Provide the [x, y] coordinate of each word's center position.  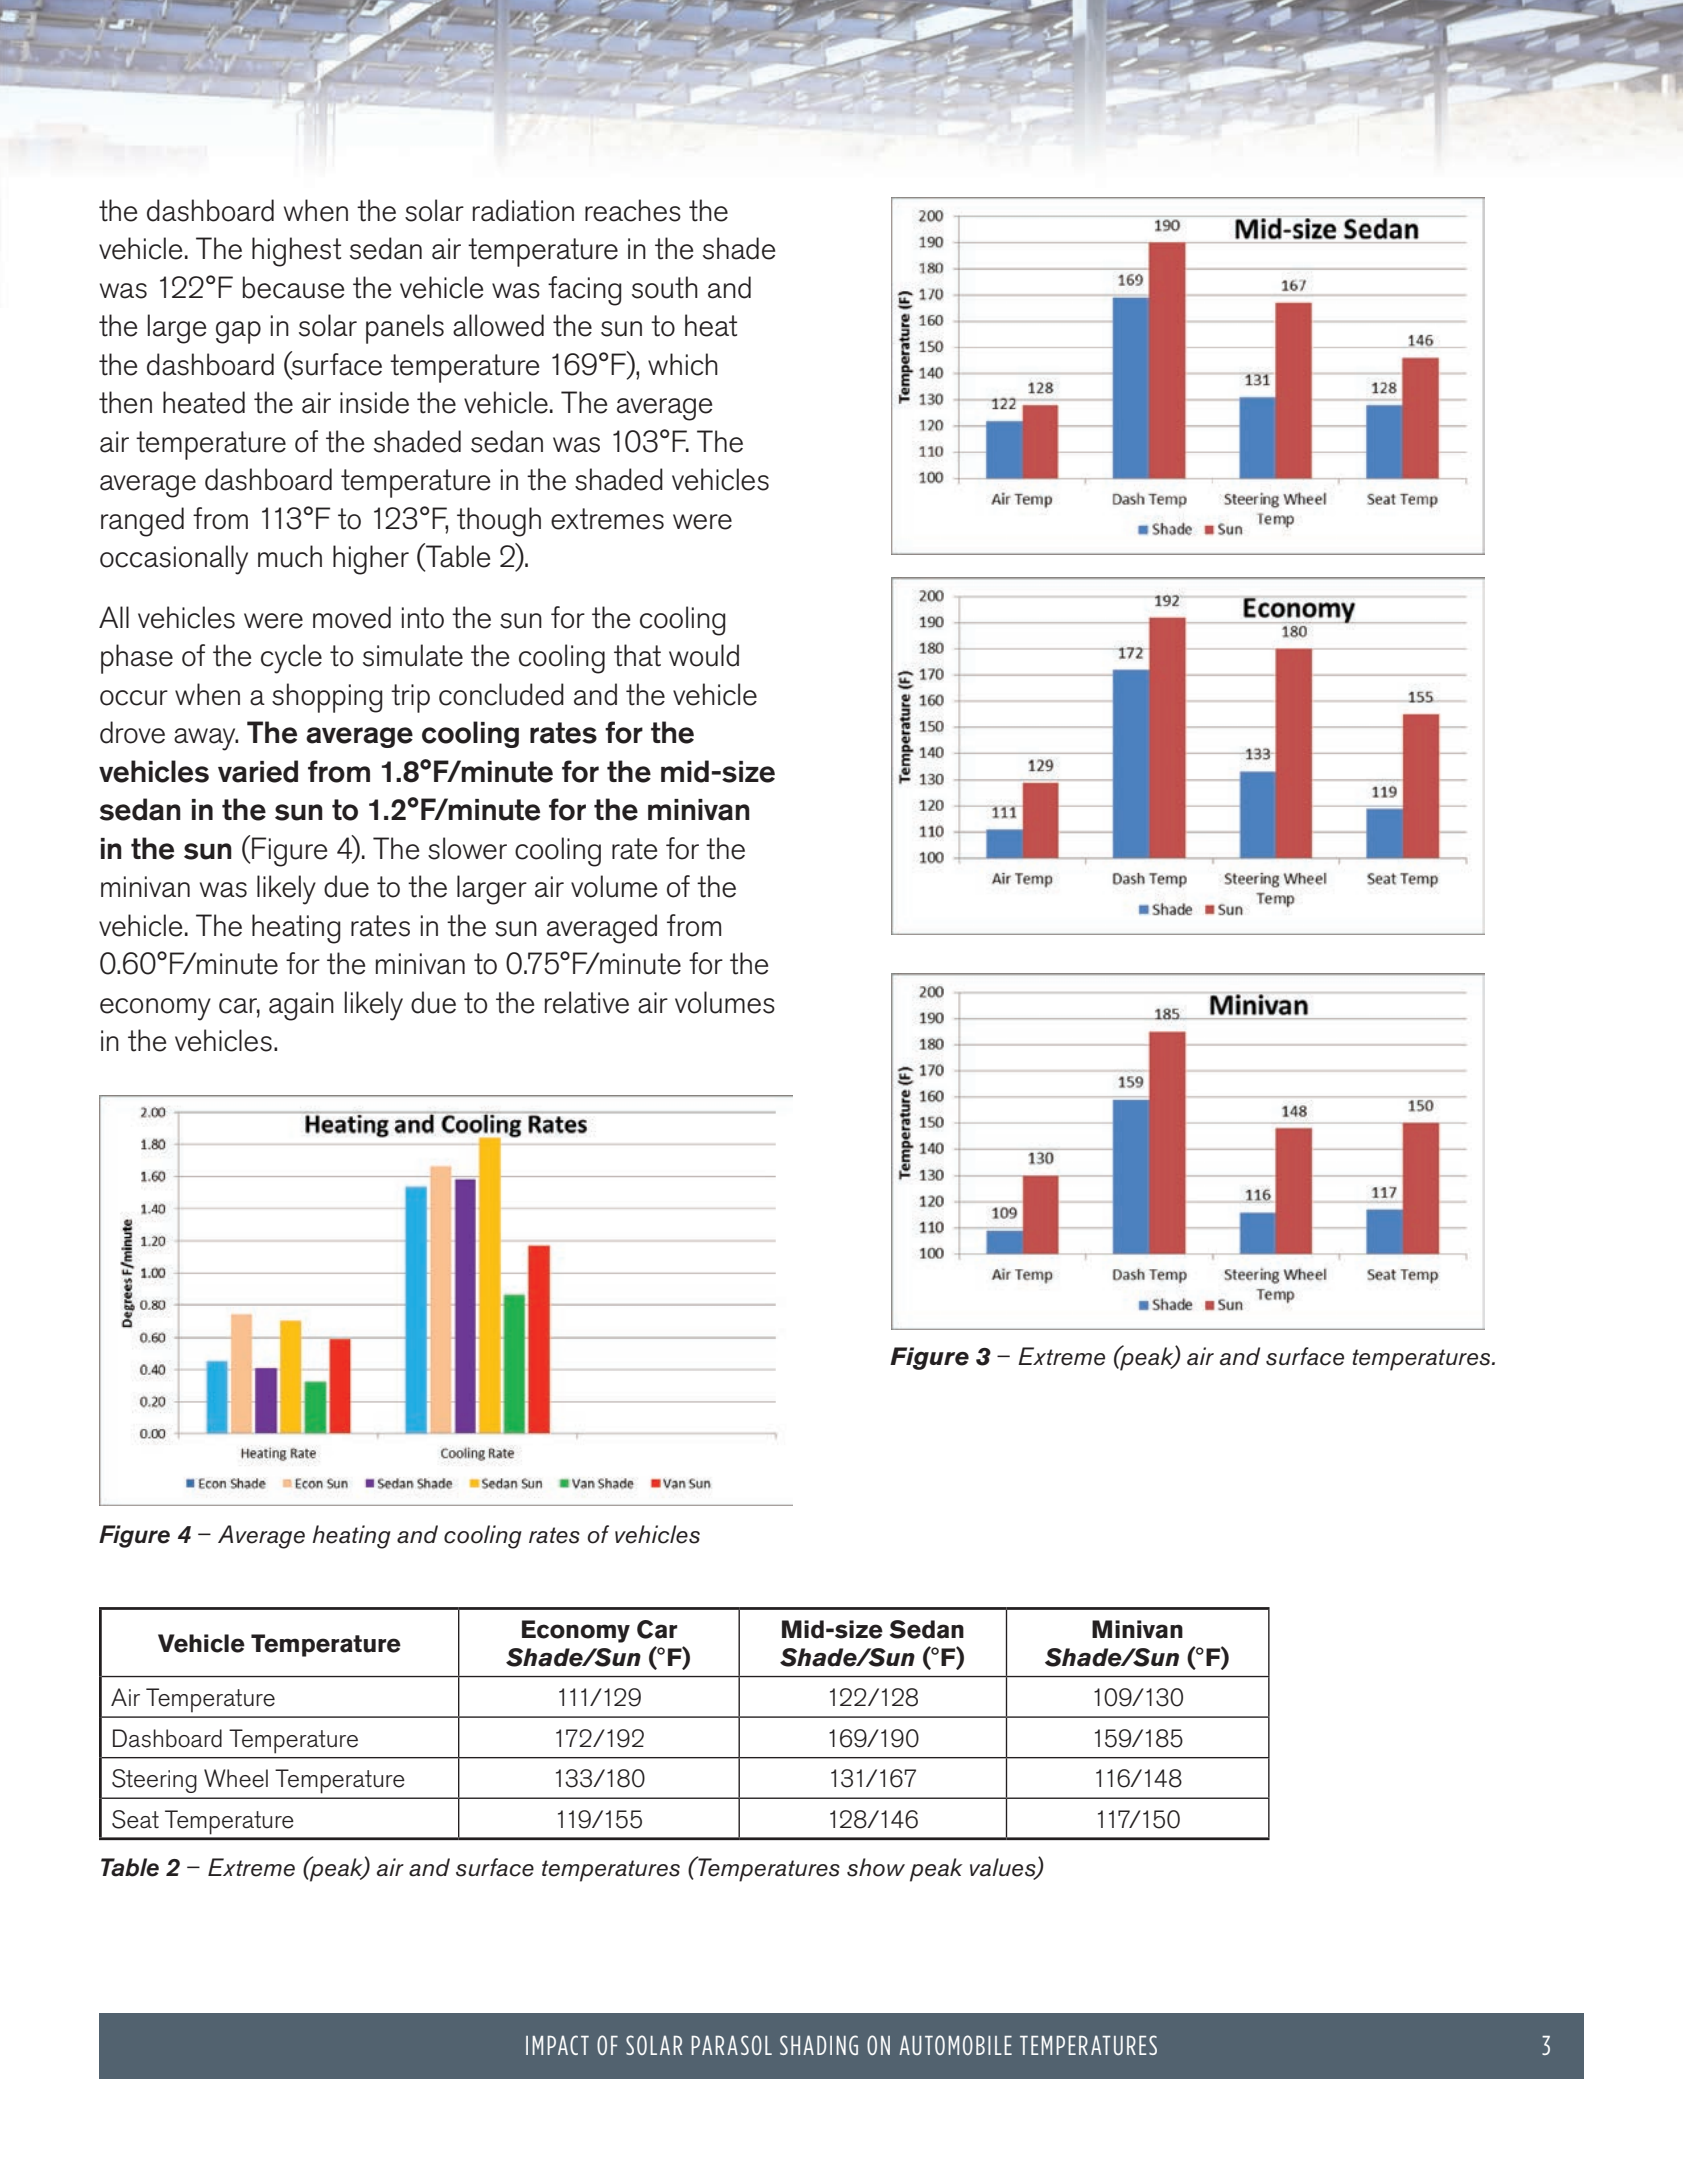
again [301, 1006]
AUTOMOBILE [955, 2045]
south [665, 287]
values [1004, 1868]
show [876, 1867]
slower [467, 848]
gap [238, 332]
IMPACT [557, 2045]
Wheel [236, 1778]
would [704, 655]
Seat [135, 1819]
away [206, 739]
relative [587, 1002]
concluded [501, 694]
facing [584, 291]
